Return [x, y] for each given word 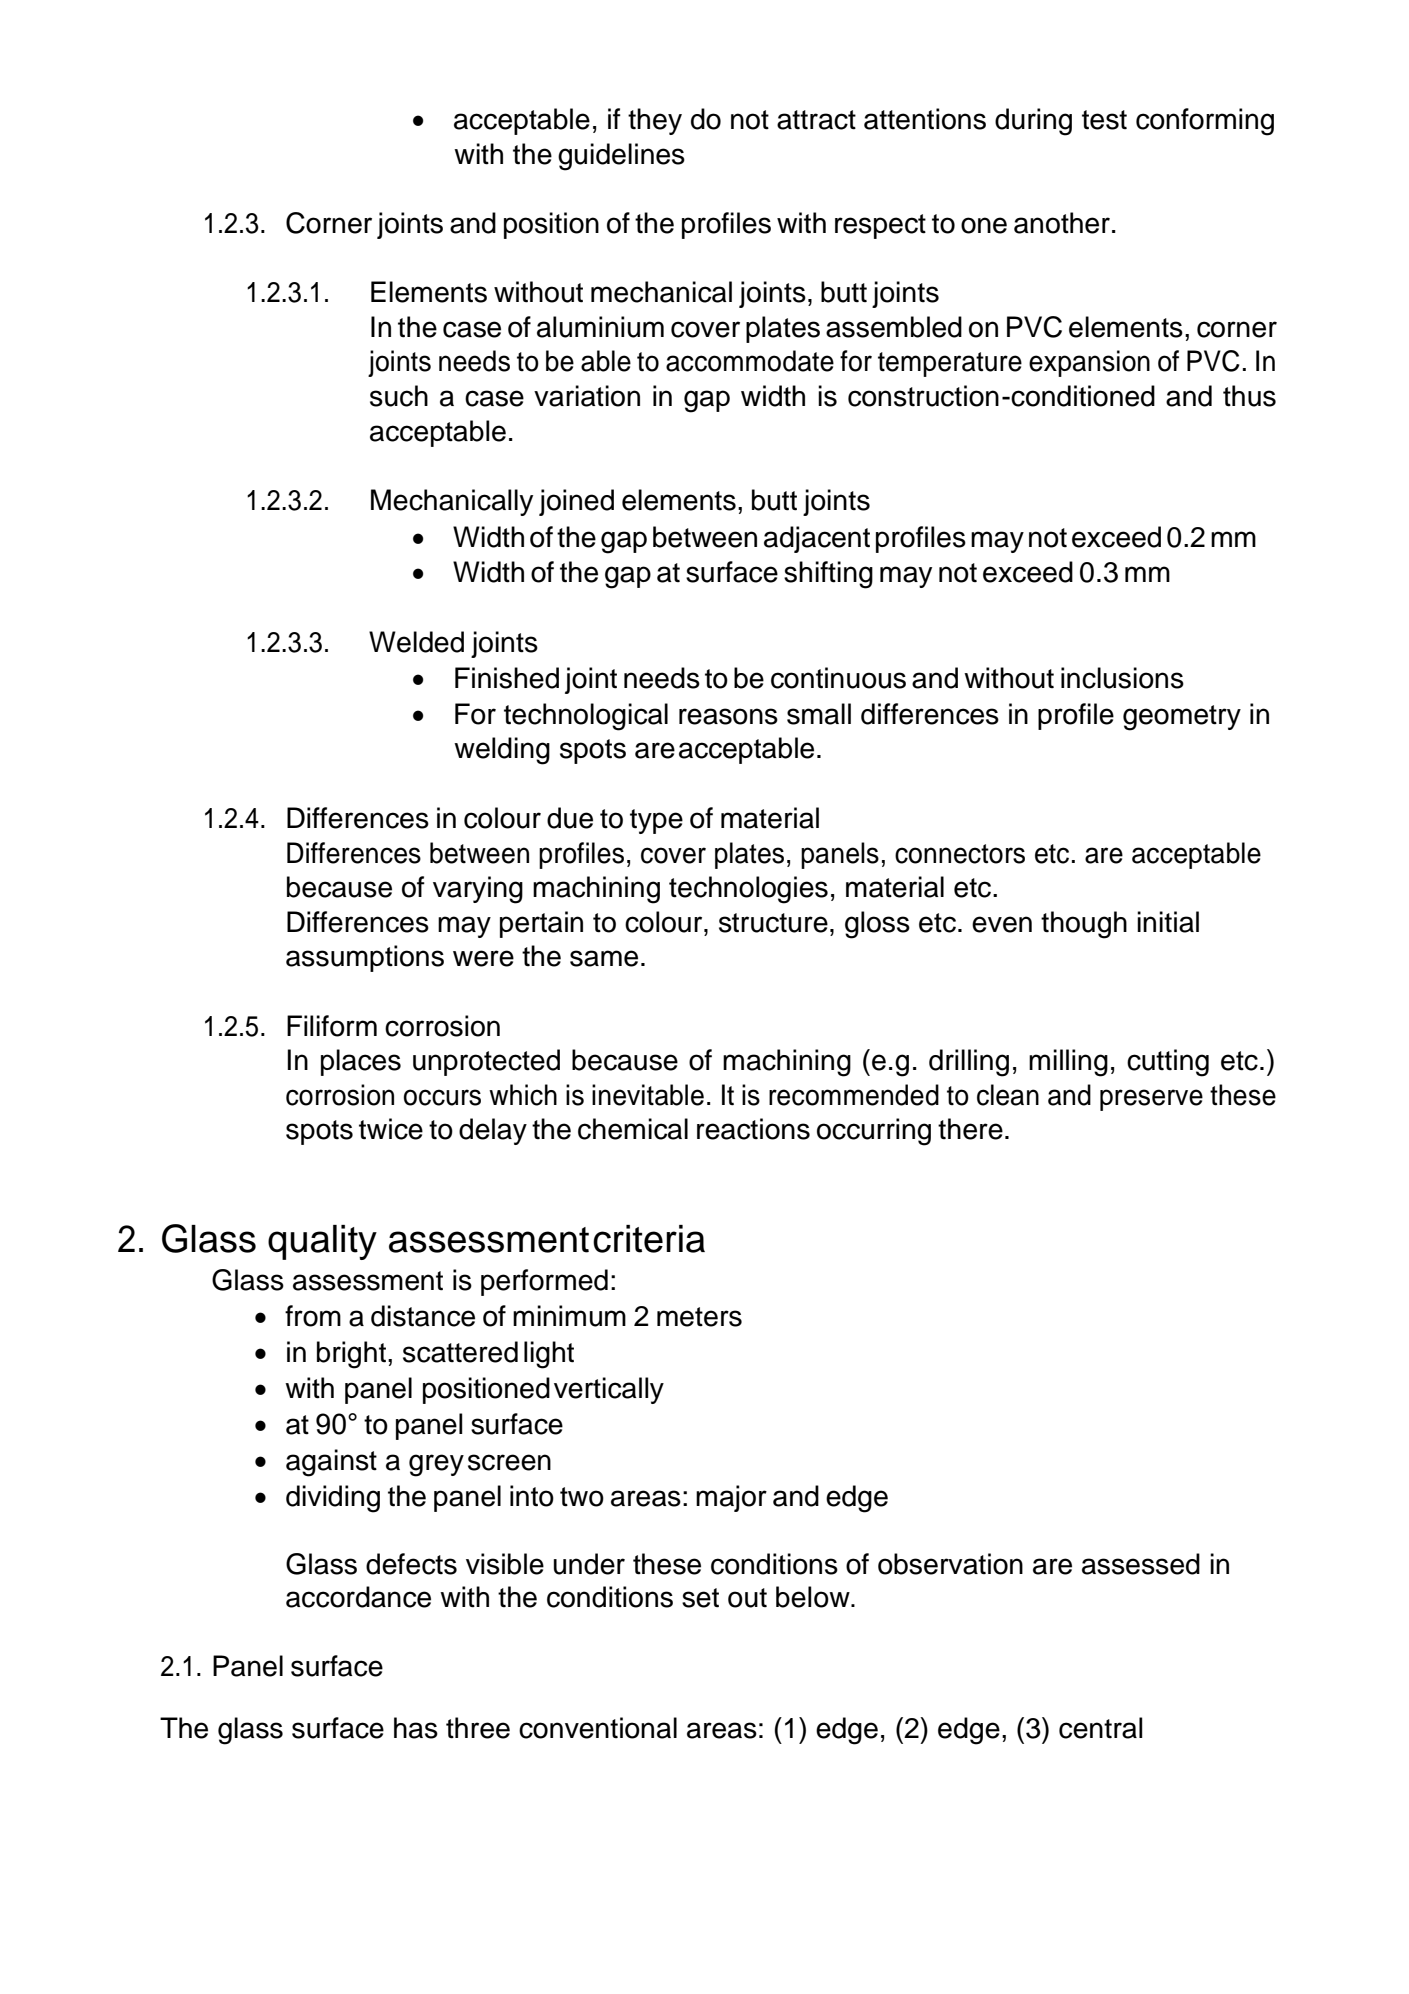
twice [391, 1129]
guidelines [621, 157]
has [416, 1728]
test [1104, 120]
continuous [838, 678]
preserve [1151, 1100]
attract [816, 120]
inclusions [1122, 678]
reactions [753, 1129]
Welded [416, 642]
